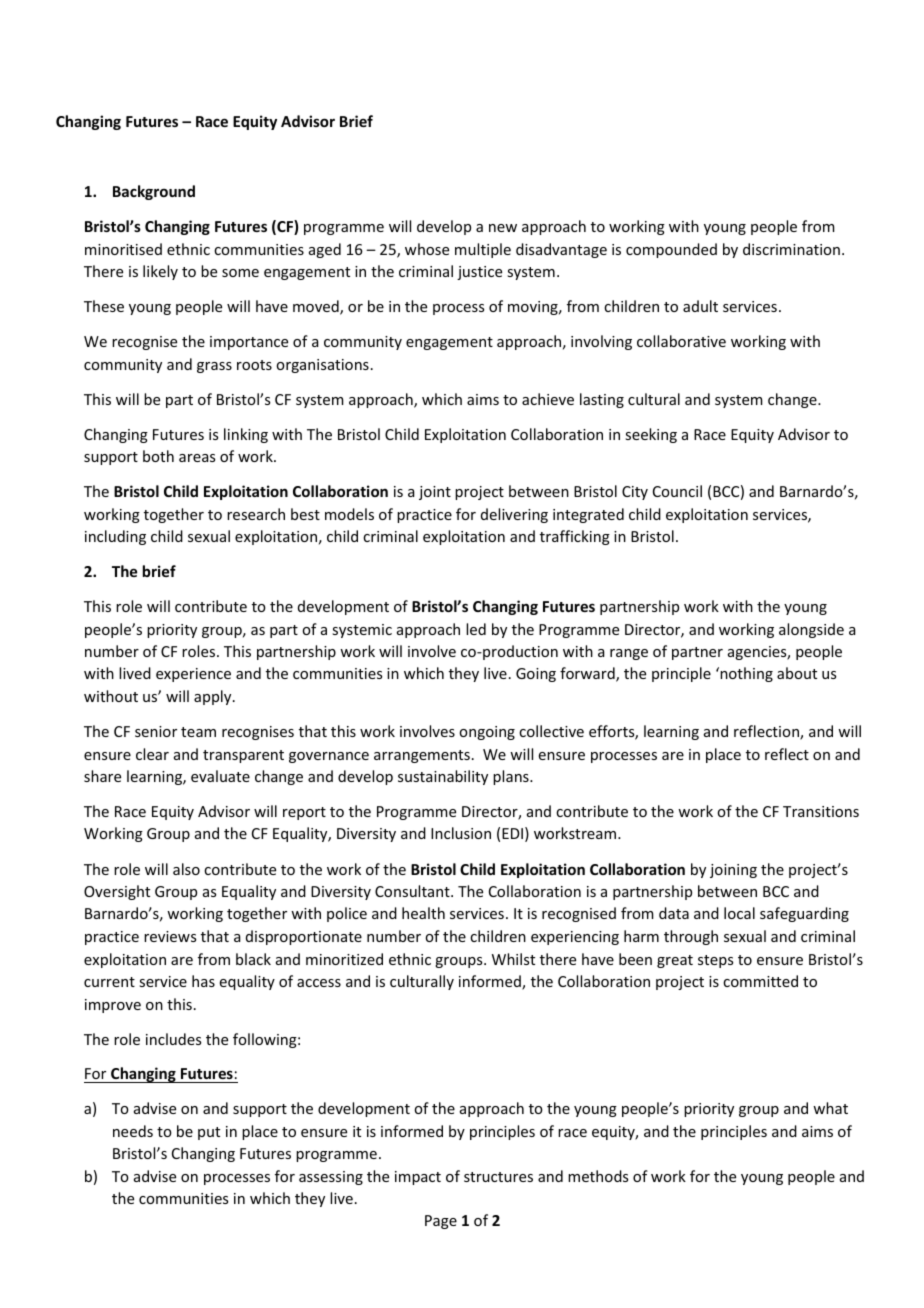  What do you see at coordinates (498, 1177) in the screenshot?
I see `structures` at bounding box center [498, 1177].
